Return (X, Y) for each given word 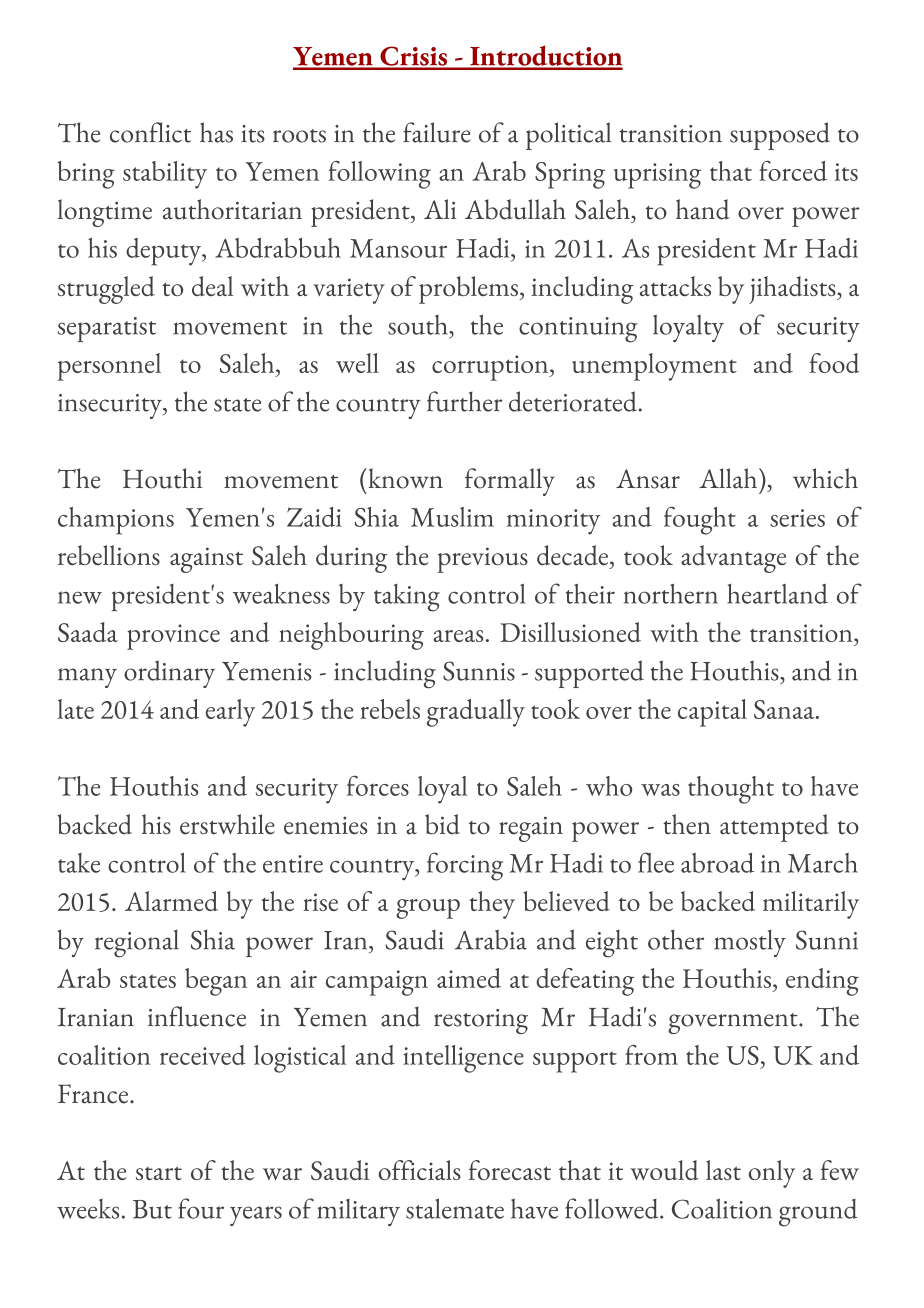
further (464, 401)
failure (437, 132)
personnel (109, 367)
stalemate (455, 1208)
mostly (750, 943)
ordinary (169, 674)
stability (165, 175)
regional (137, 944)
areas (458, 636)
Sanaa (785, 709)
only (772, 1174)
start (159, 1173)
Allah (729, 478)
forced (793, 171)
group (428, 909)
